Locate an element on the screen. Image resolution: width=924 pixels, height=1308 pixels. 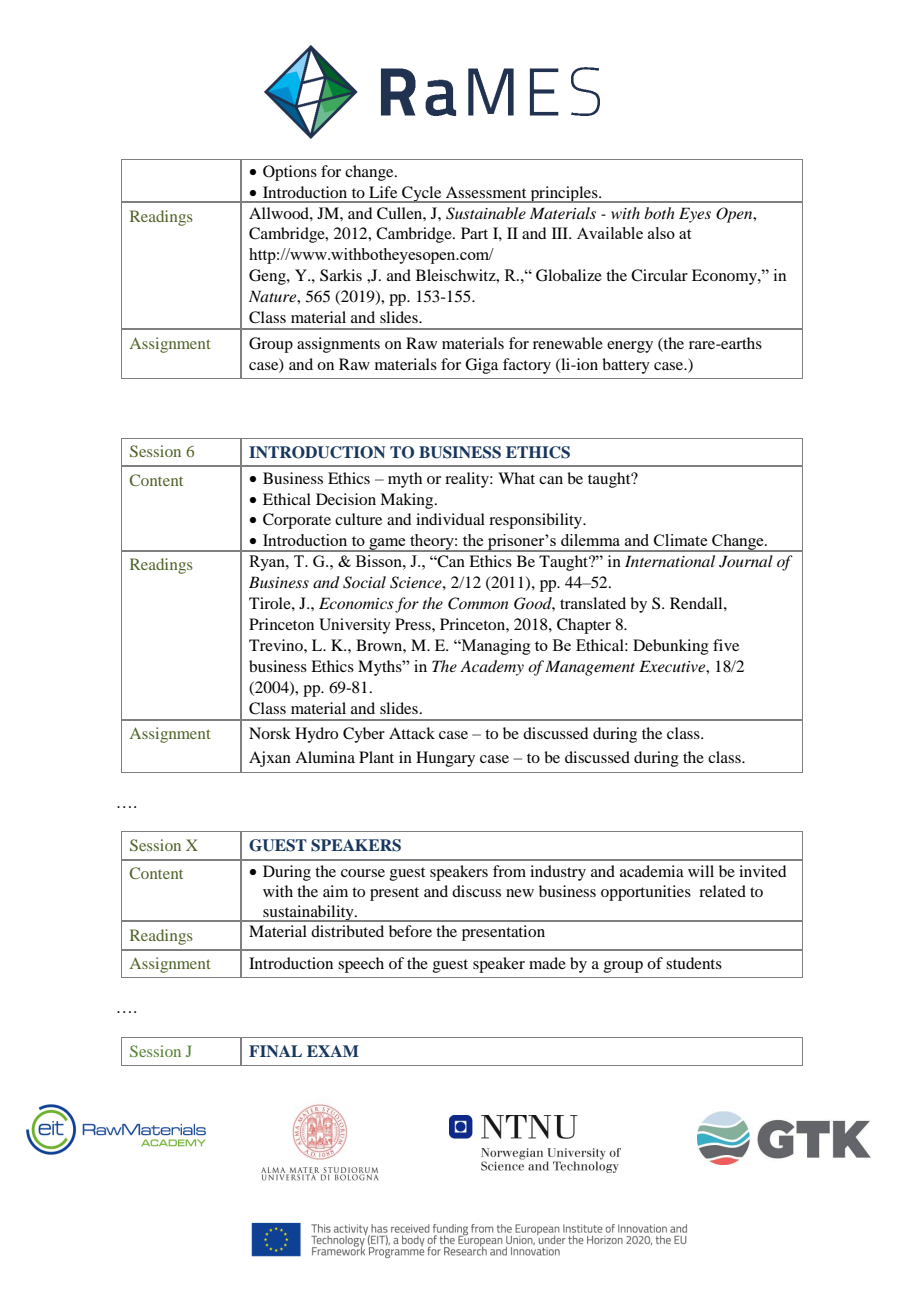
Alumina is located at coordinates (325, 757).
